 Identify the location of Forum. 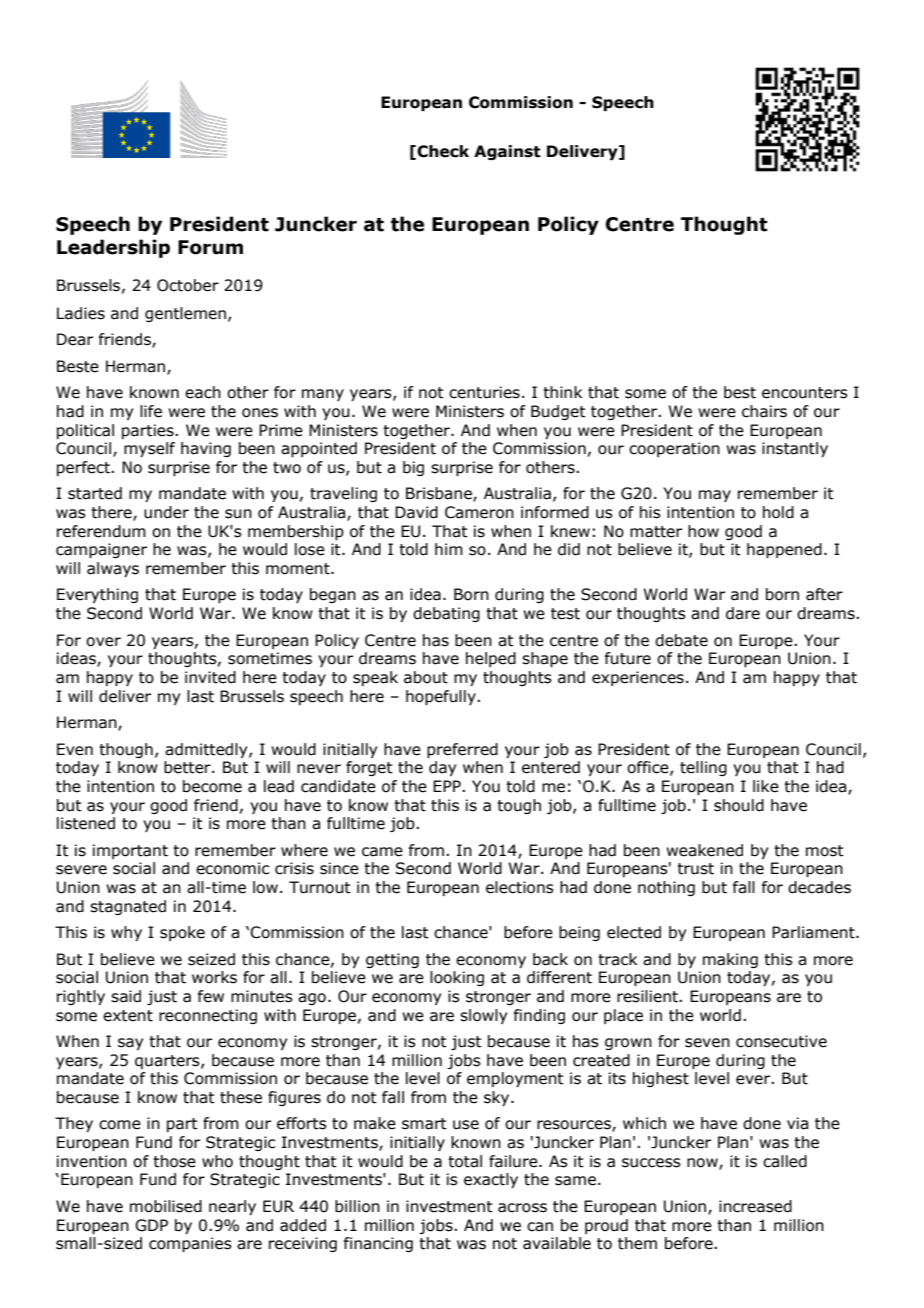
(210, 247).
